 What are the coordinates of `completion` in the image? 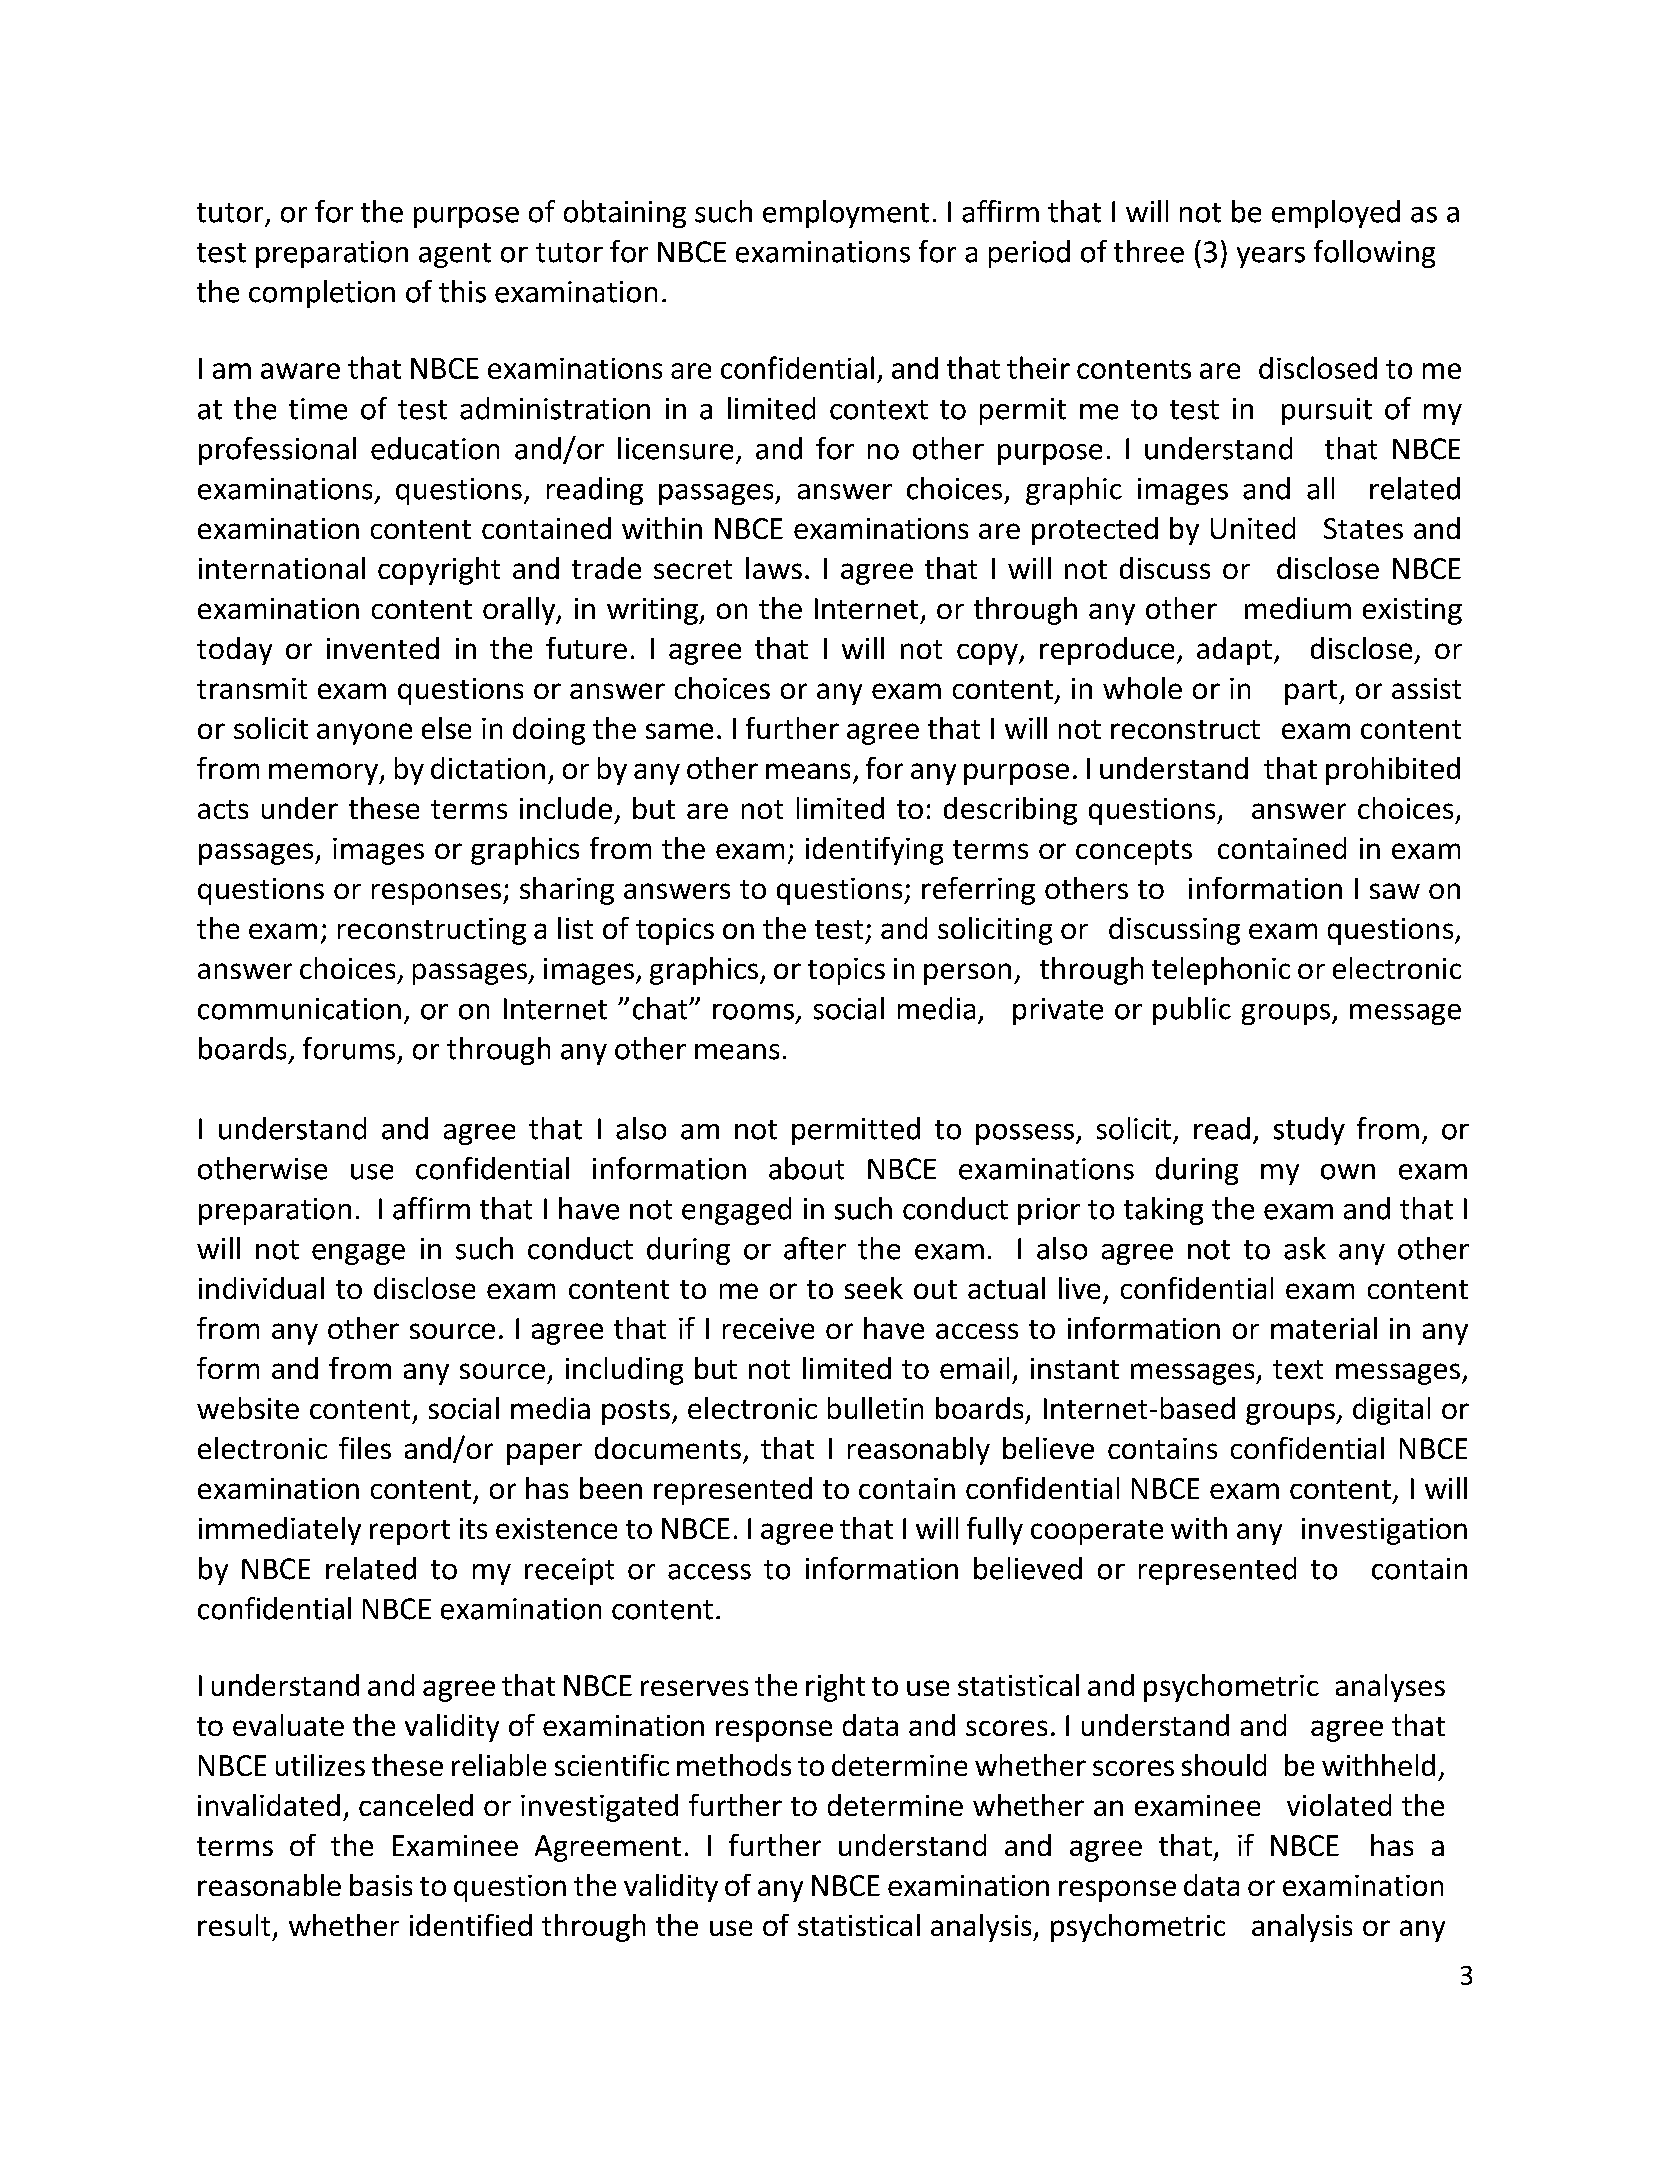 It's located at (322, 294).
